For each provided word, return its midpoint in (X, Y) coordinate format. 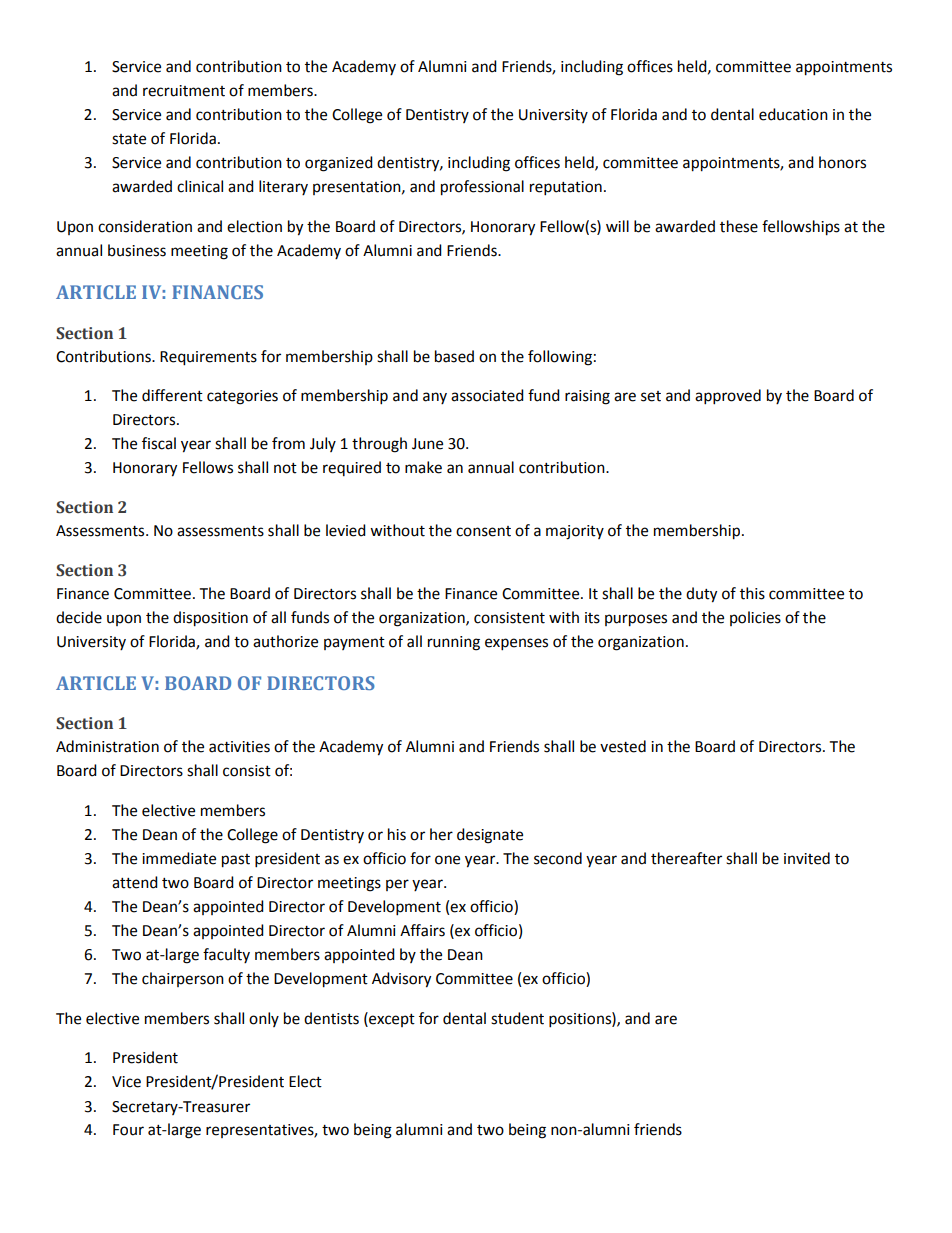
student (517, 1018)
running (454, 643)
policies (755, 618)
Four (128, 1130)
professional (482, 188)
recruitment (184, 91)
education (793, 114)
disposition (210, 619)
